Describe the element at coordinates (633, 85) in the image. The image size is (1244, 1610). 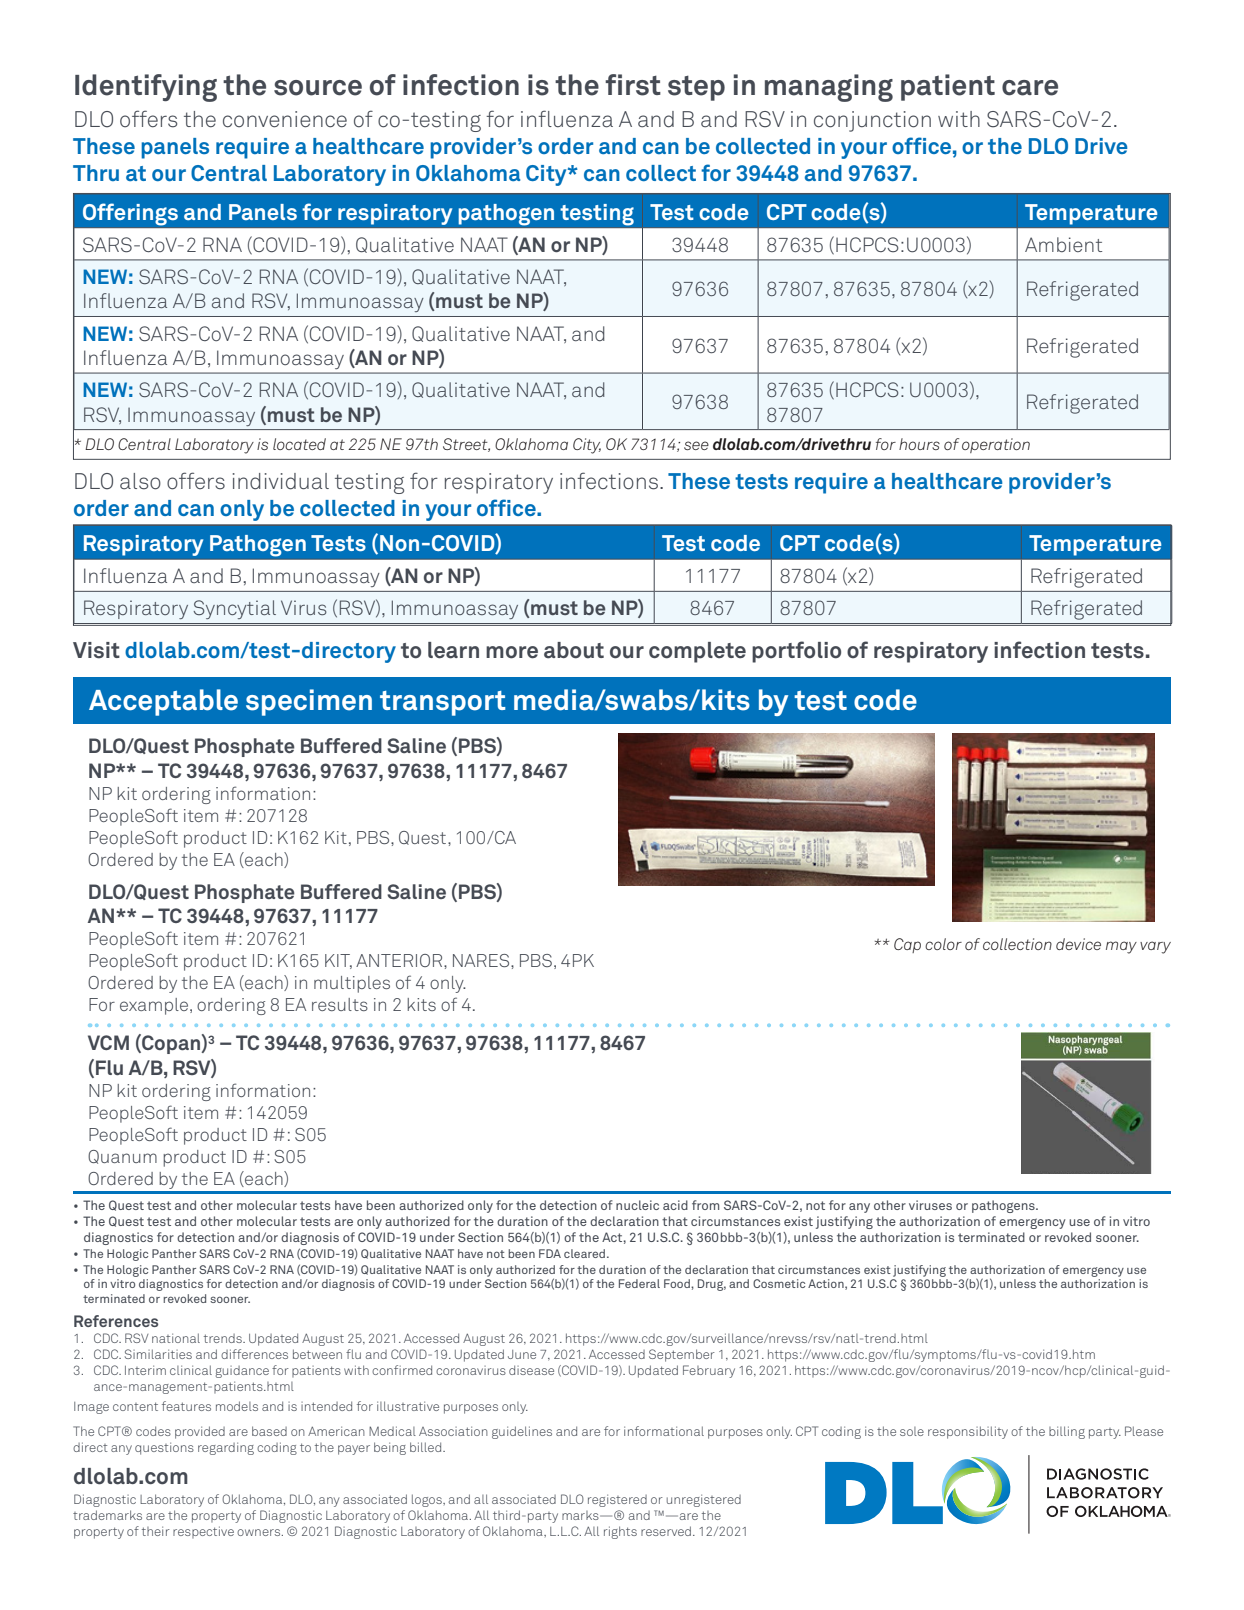
I see `first` at that location.
